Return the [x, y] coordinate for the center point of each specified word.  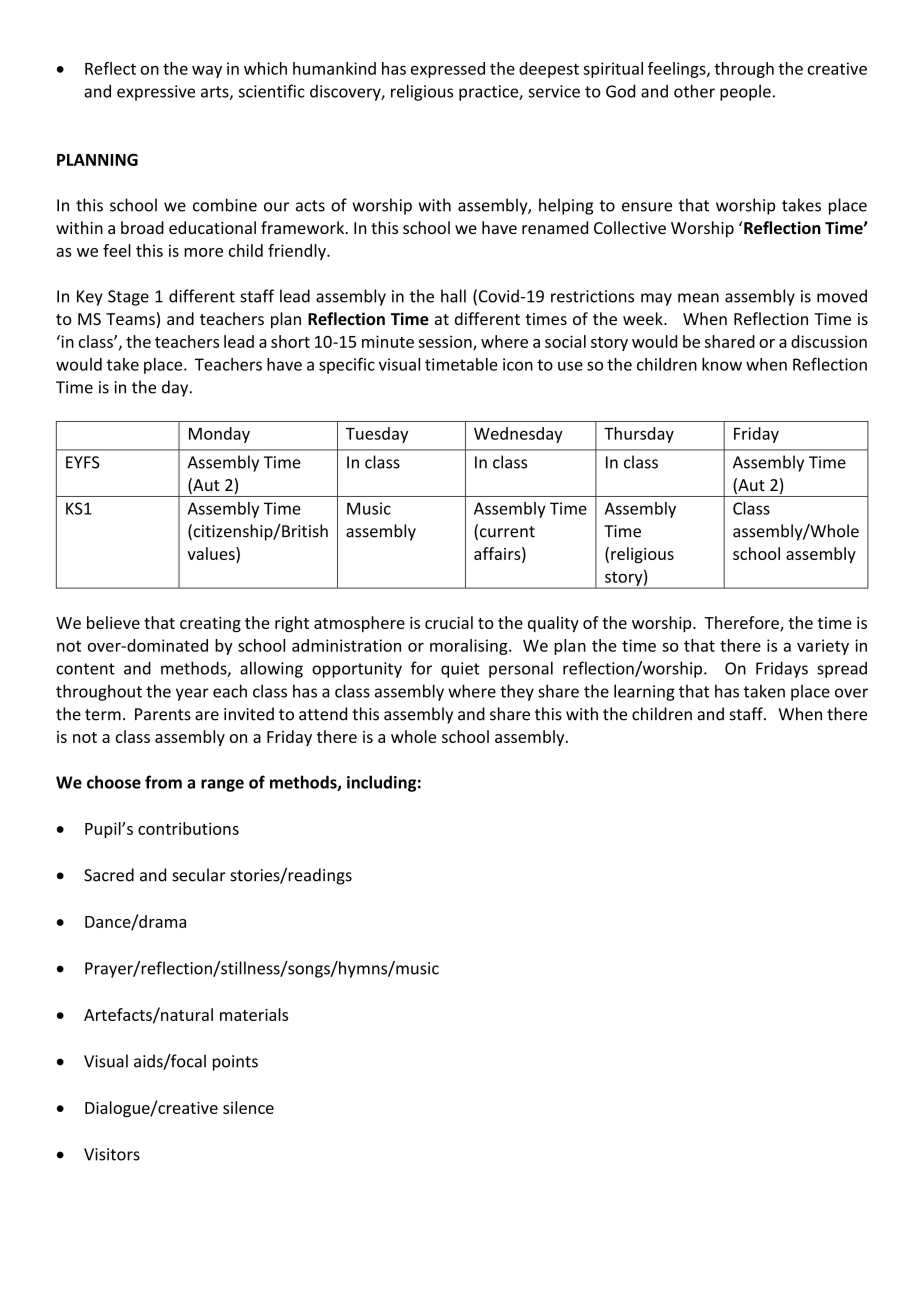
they [517, 692]
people [745, 92]
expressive [156, 93]
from [163, 782]
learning [644, 692]
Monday [219, 435]
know [722, 364]
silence [248, 1107]
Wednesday [518, 435]
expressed [448, 70]
